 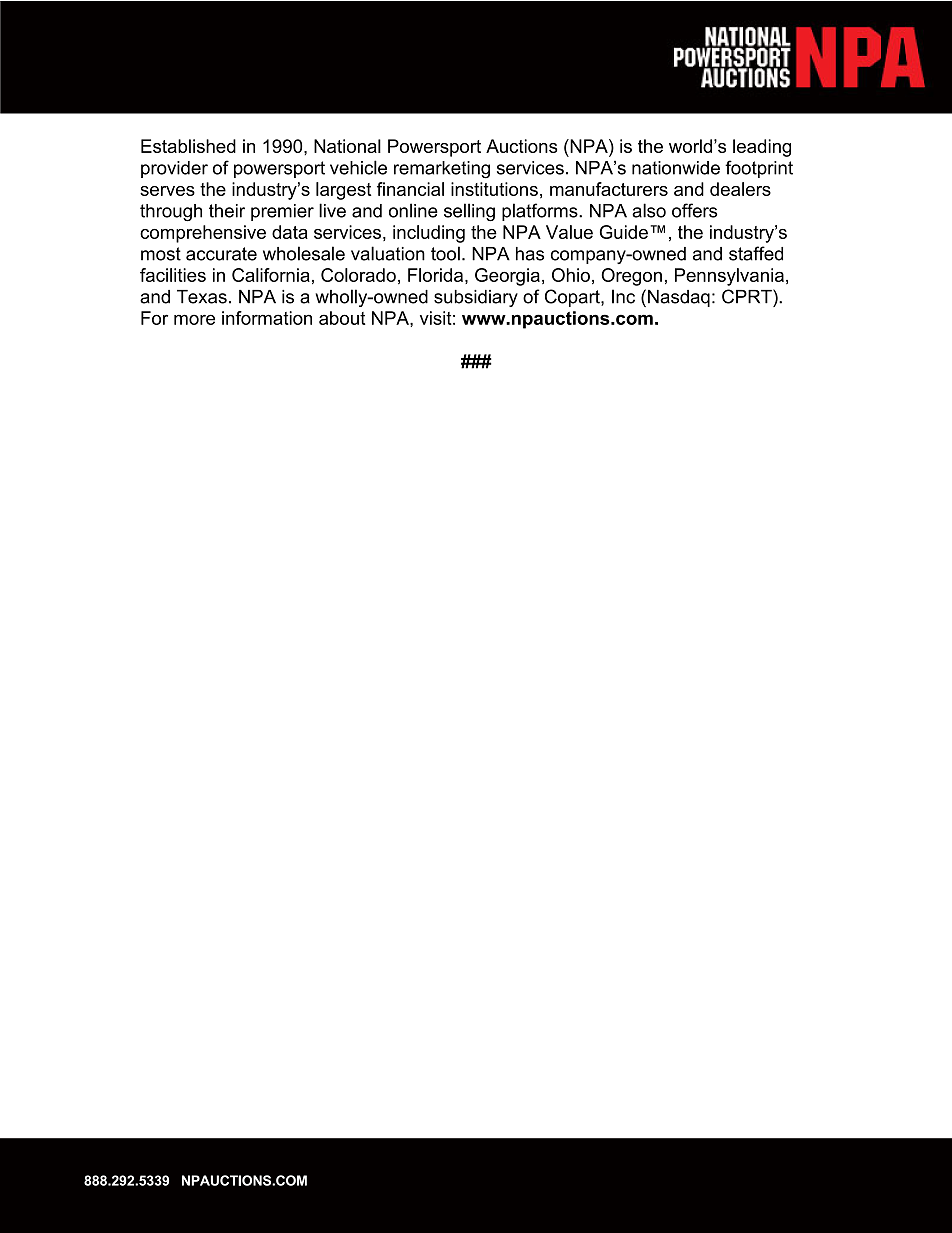 I want to click on information, so click(x=267, y=318).
